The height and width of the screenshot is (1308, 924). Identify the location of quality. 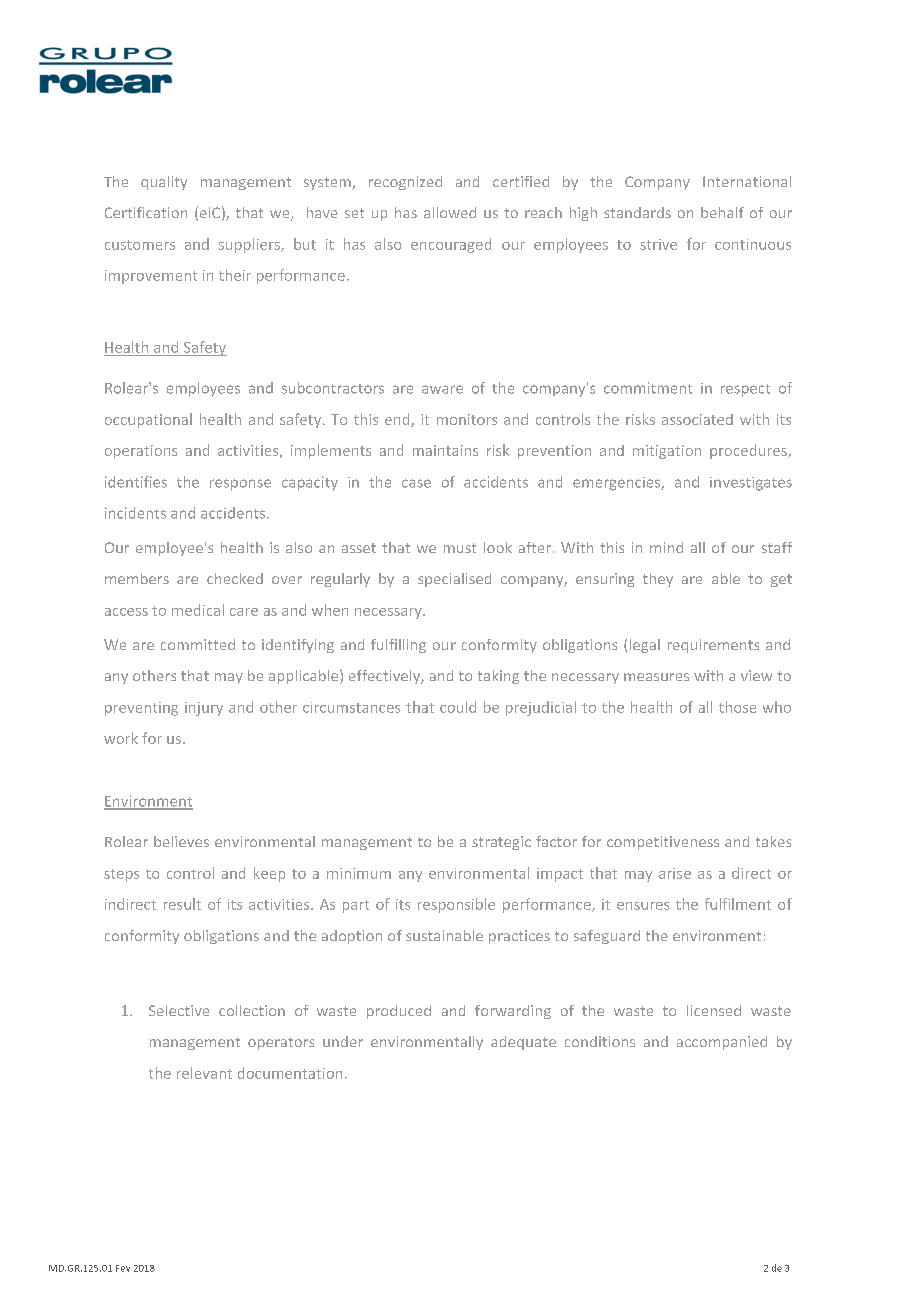
(164, 183).
